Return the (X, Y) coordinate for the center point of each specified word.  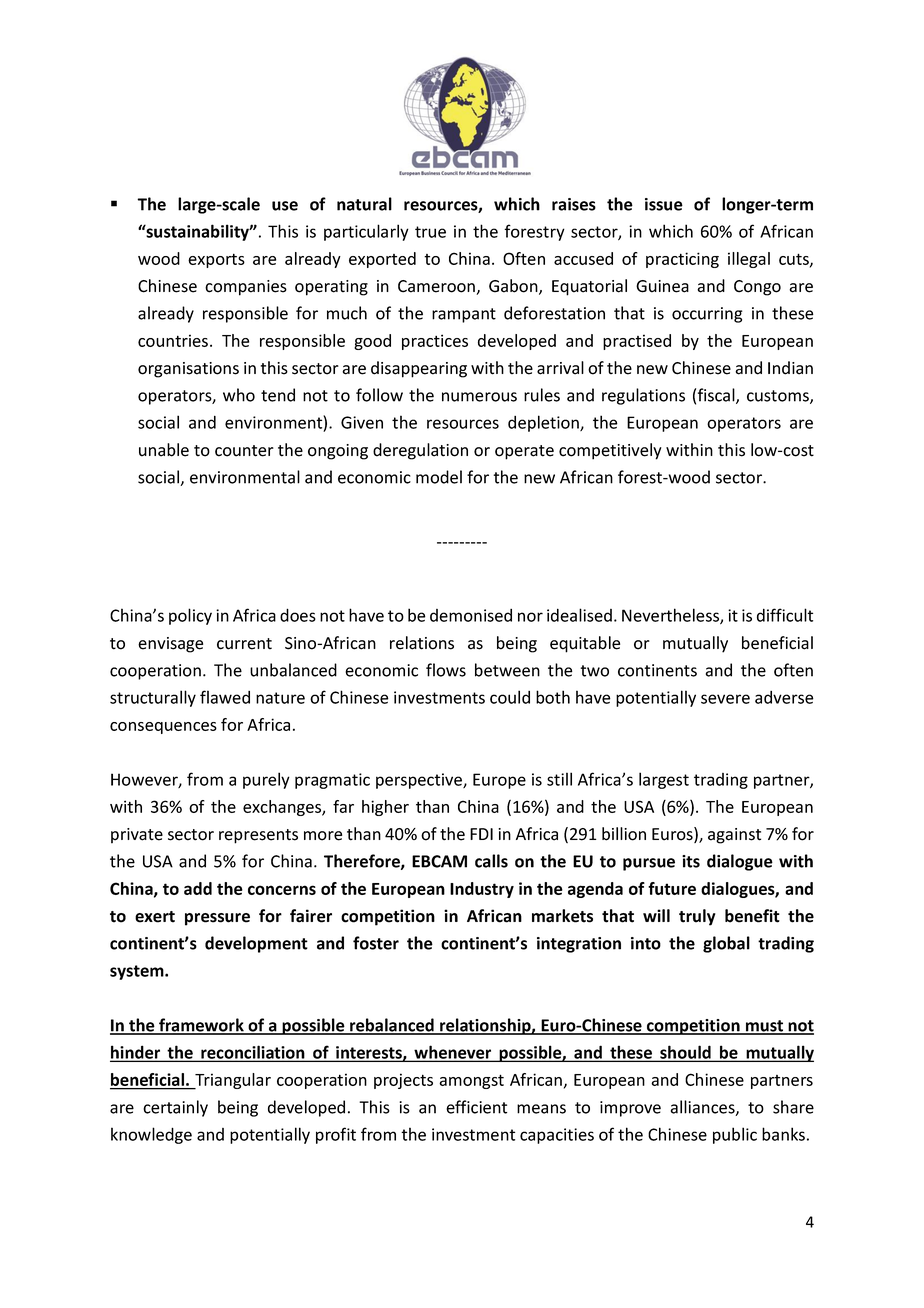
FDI (481, 834)
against (734, 836)
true (430, 232)
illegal (749, 260)
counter (244, 451)
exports (216, 260)
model (439, 477)
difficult (785, 615)
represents (258, 836)
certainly (175, 1108)
